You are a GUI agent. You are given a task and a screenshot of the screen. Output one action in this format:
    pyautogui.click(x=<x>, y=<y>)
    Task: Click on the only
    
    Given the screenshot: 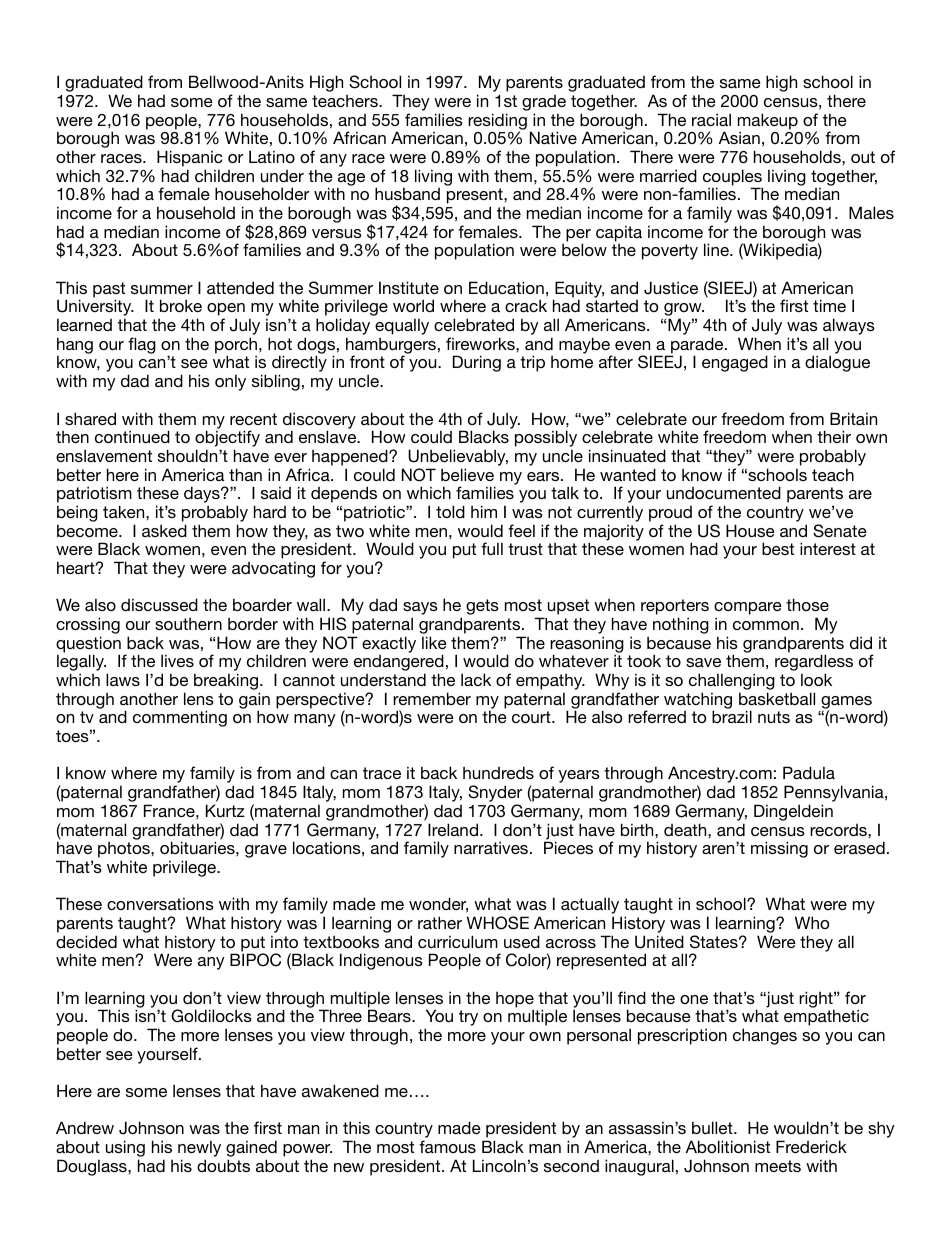 What is the action you would take?
    pyautogui.click(x=230, y=382)
